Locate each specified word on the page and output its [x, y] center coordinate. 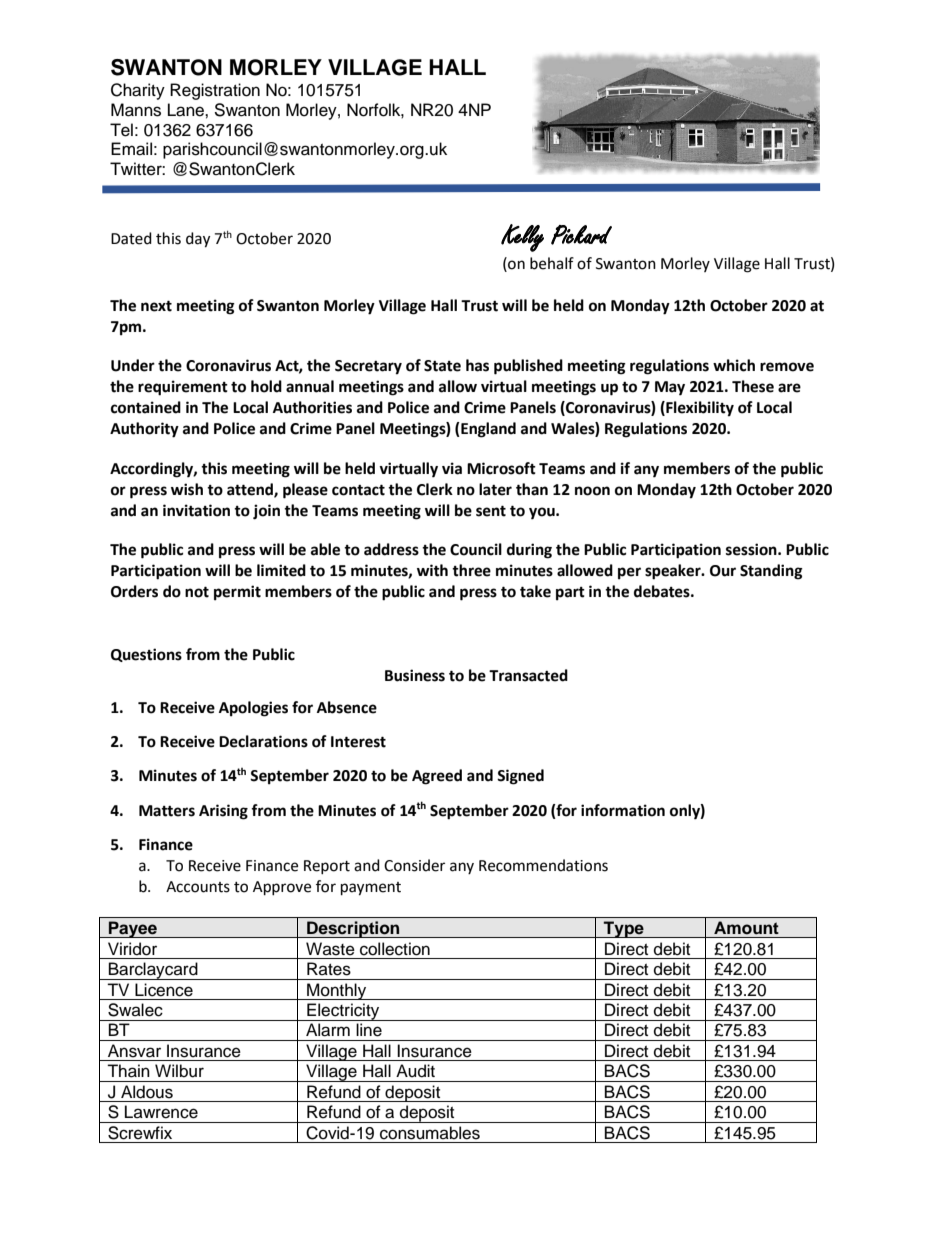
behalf [552, 263]
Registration [215, 91]
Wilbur [179, 1071]
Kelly [522, 238]
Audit [415, 1071]
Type [624, 929]
